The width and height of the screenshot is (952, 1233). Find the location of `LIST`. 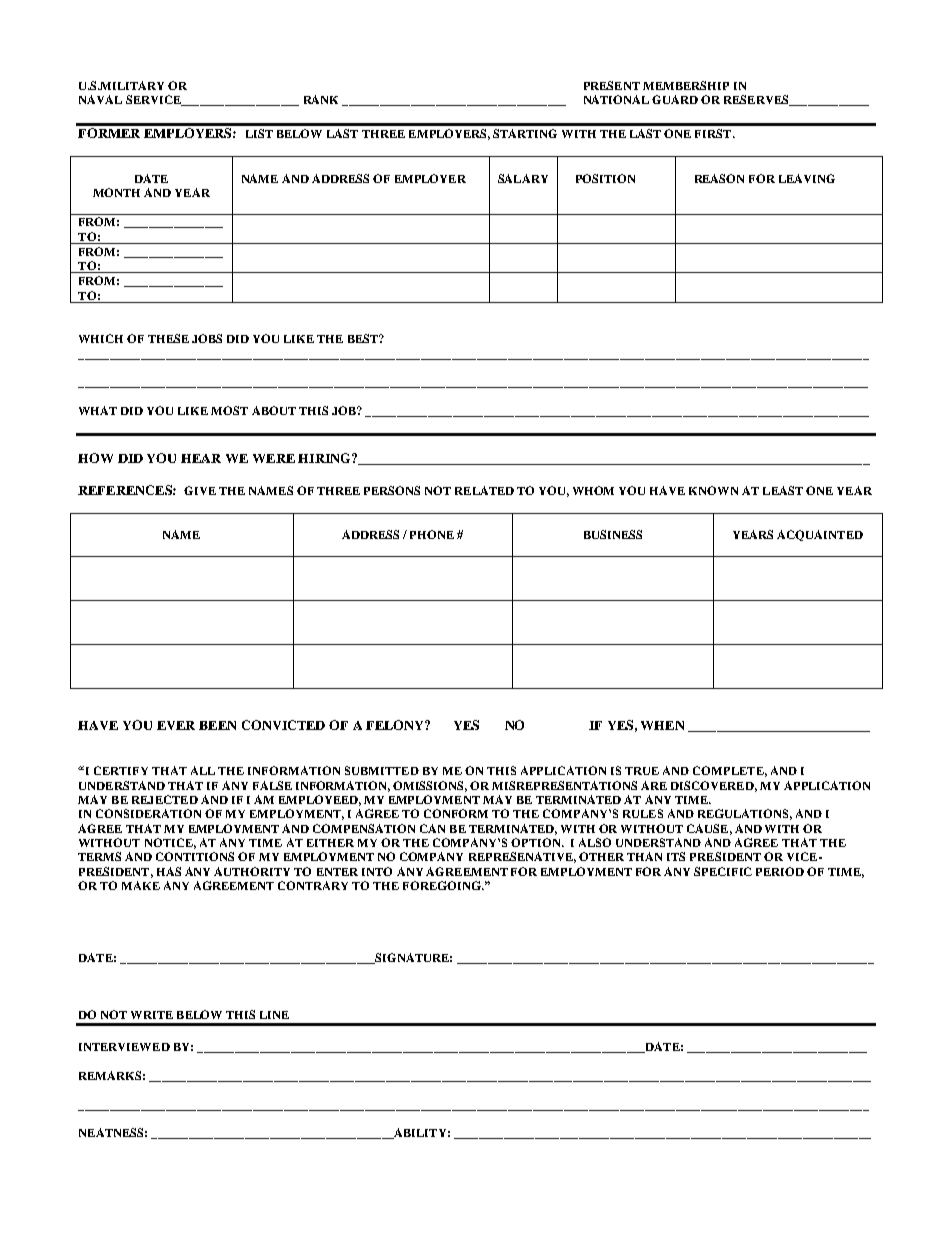

LIST is located at coordinates (259, 133).
